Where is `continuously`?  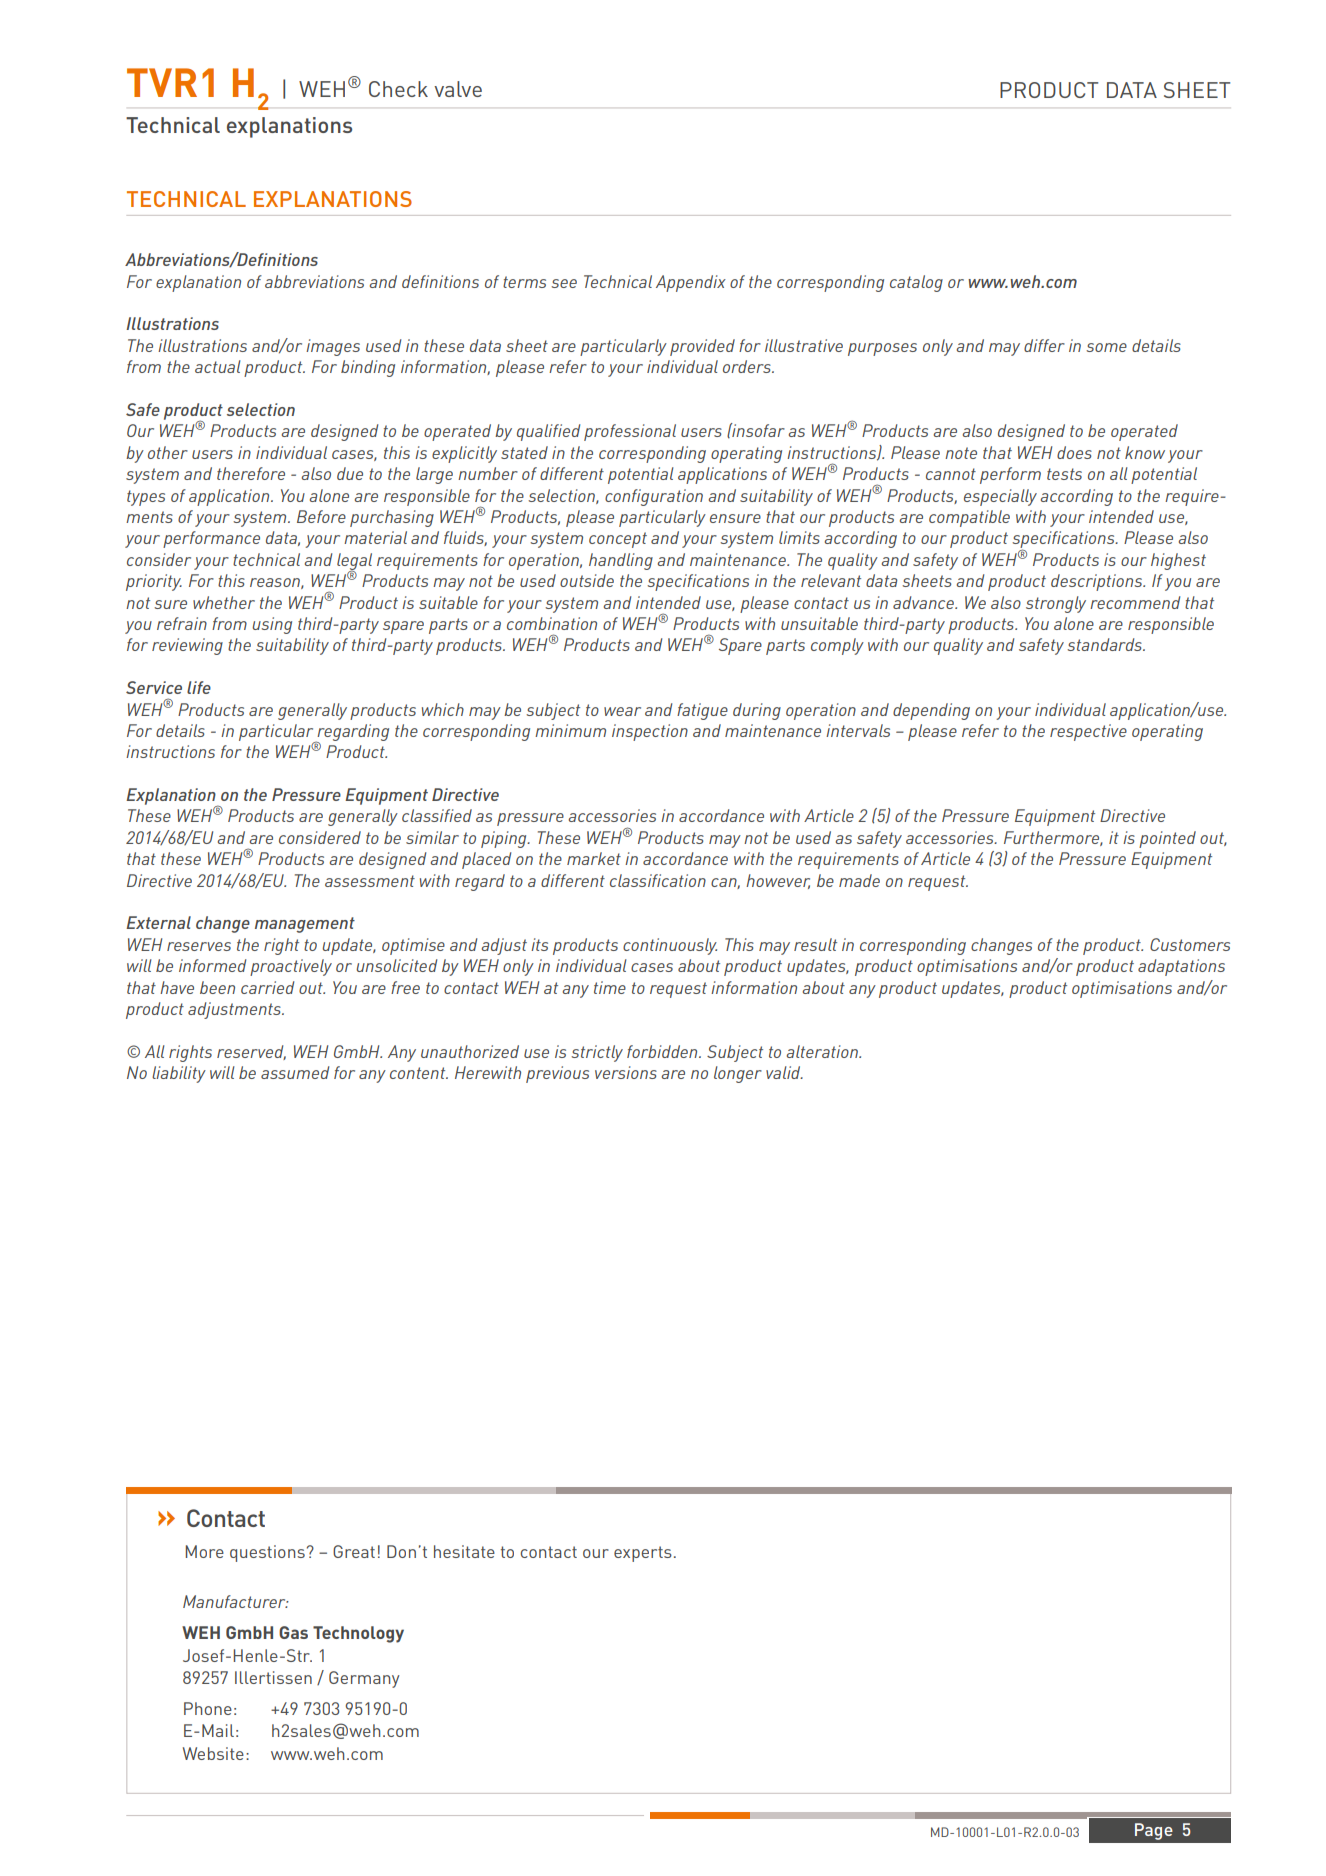
continuously is located at coordinates (670, 946).
